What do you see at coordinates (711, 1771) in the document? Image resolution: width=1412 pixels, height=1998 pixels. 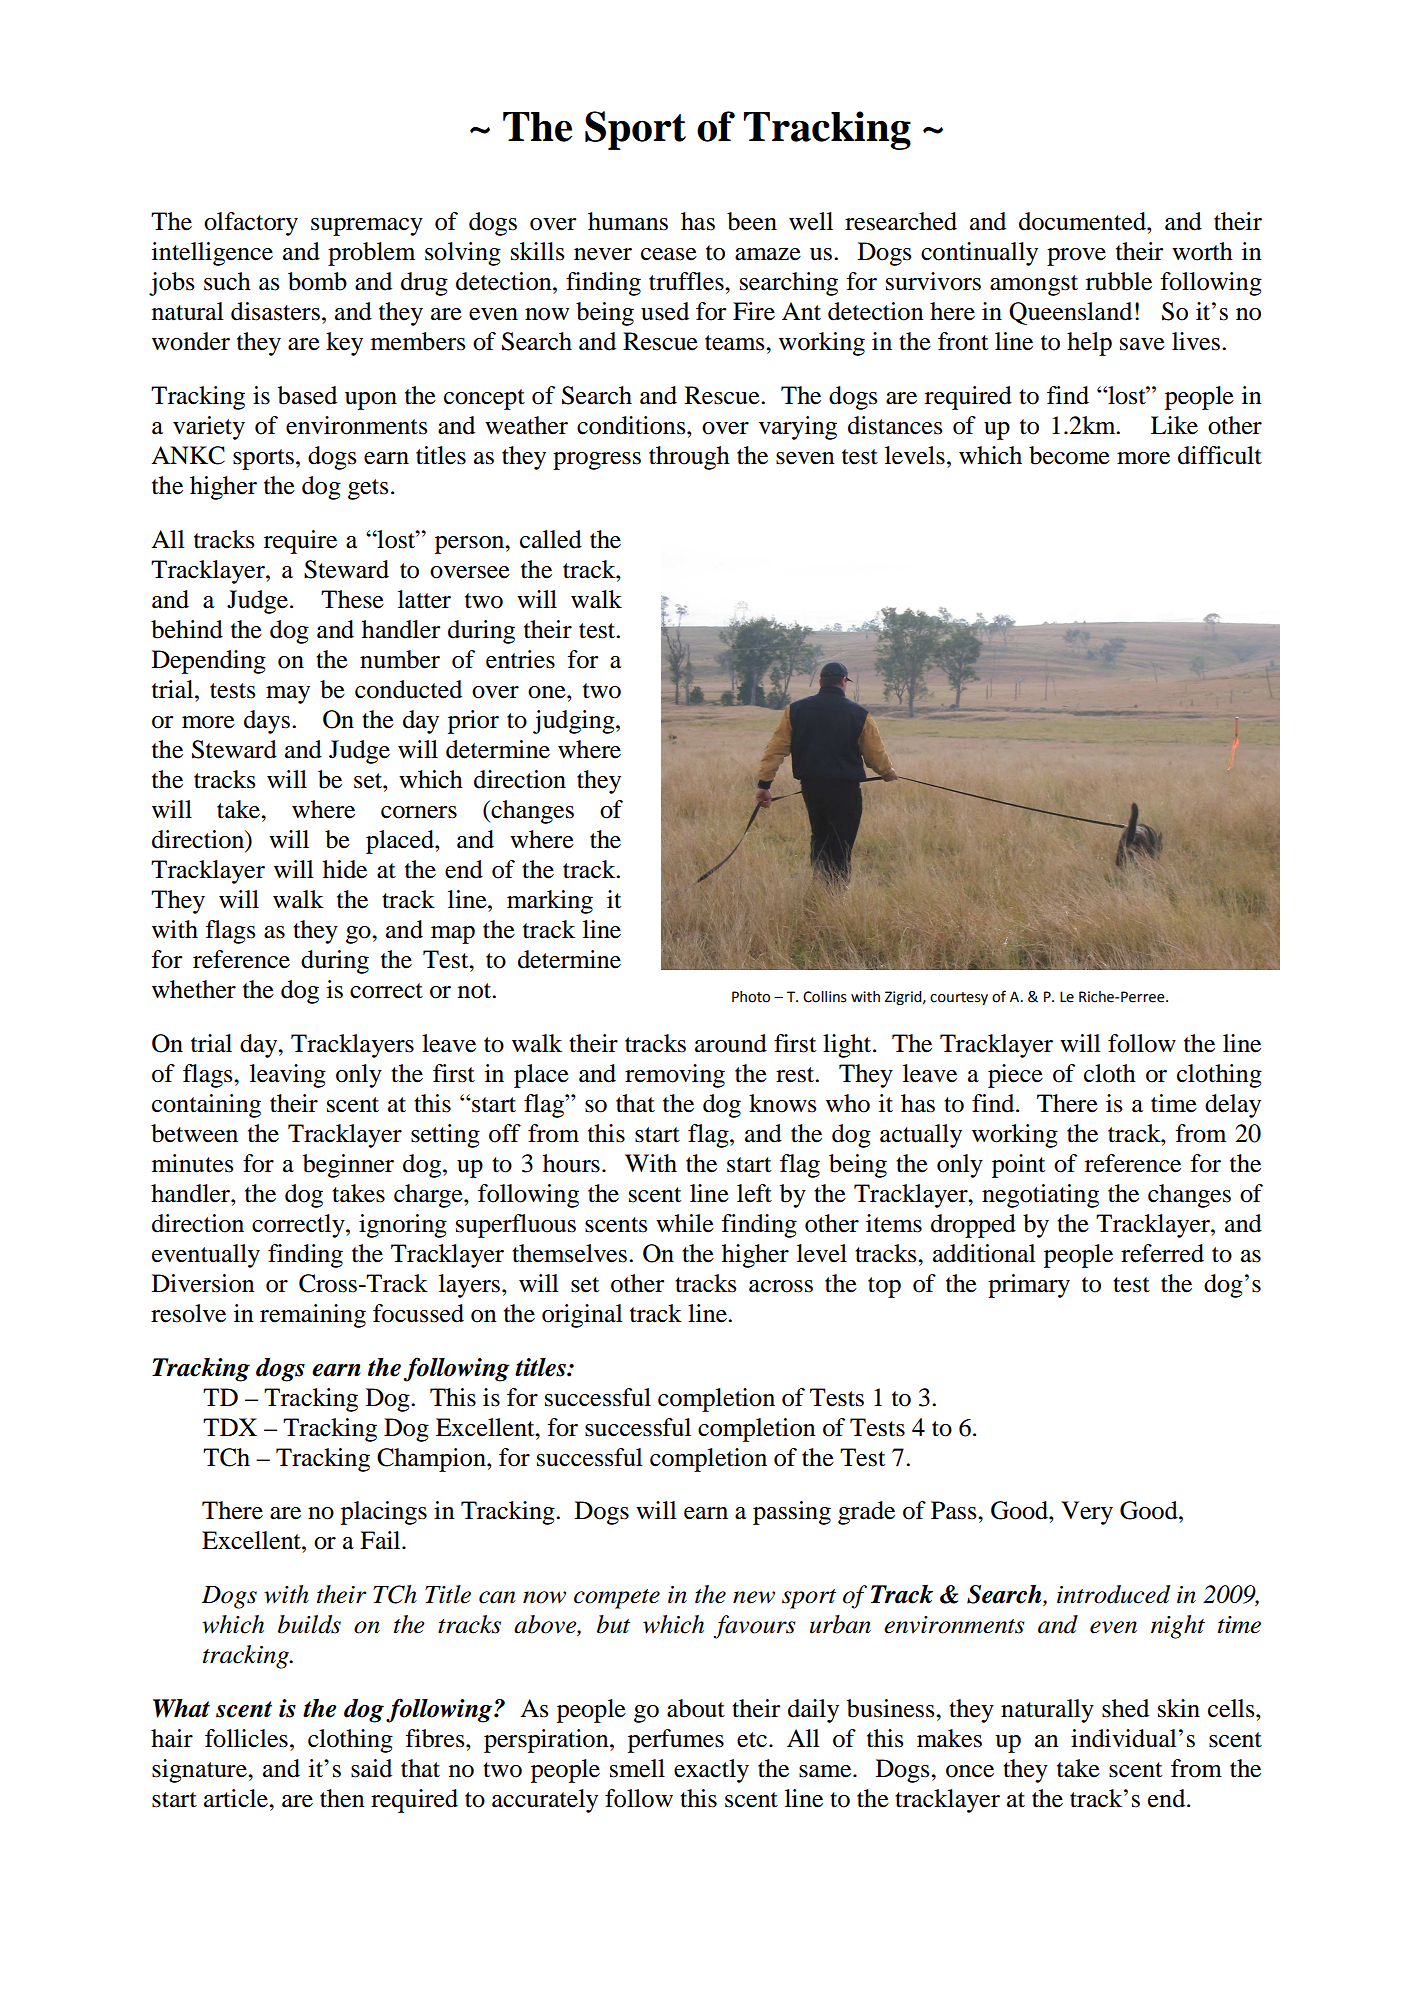 I see `exactly` at bounding box center [711, 1771].
